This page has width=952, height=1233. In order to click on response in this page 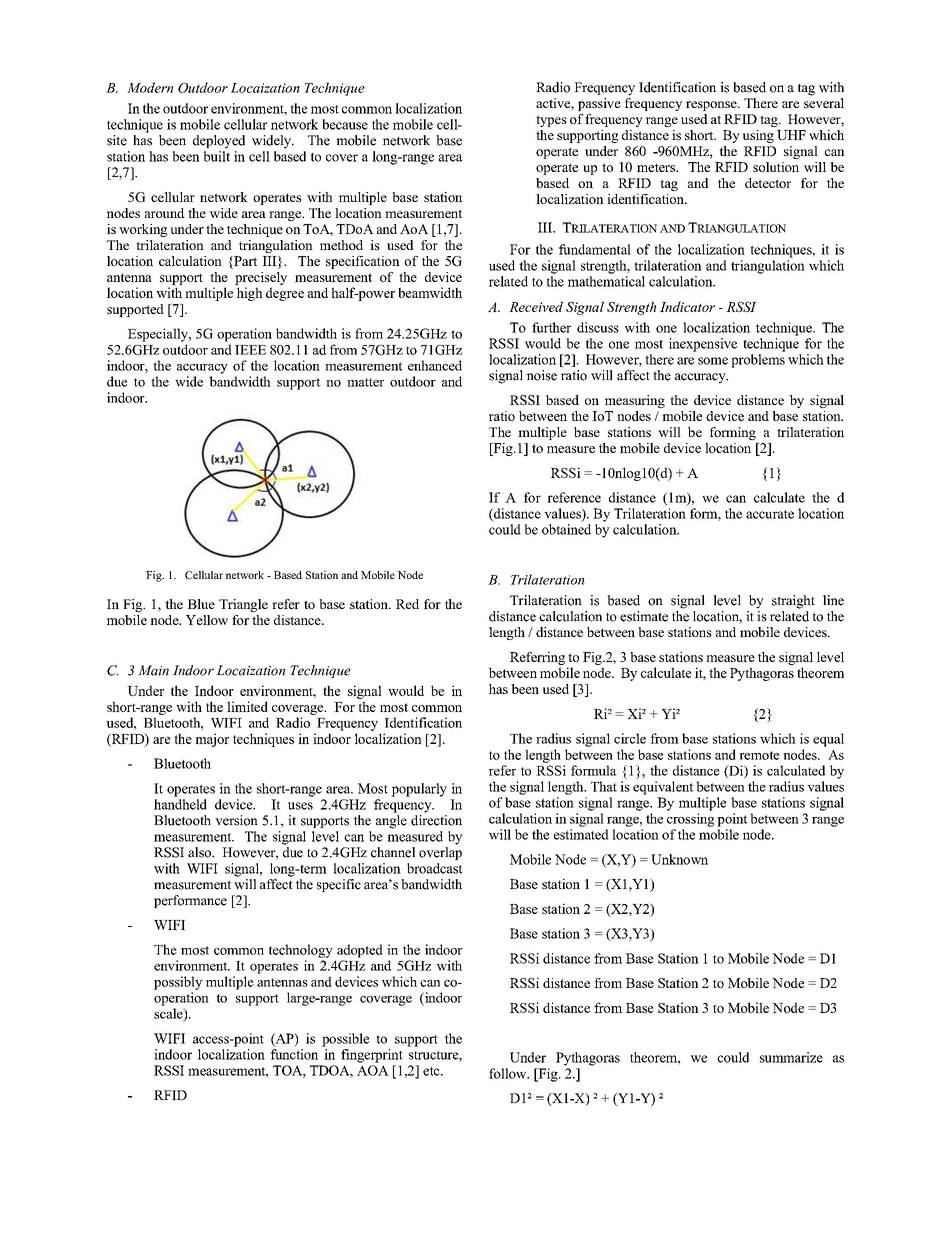, I will do `click(712, 106)`.
